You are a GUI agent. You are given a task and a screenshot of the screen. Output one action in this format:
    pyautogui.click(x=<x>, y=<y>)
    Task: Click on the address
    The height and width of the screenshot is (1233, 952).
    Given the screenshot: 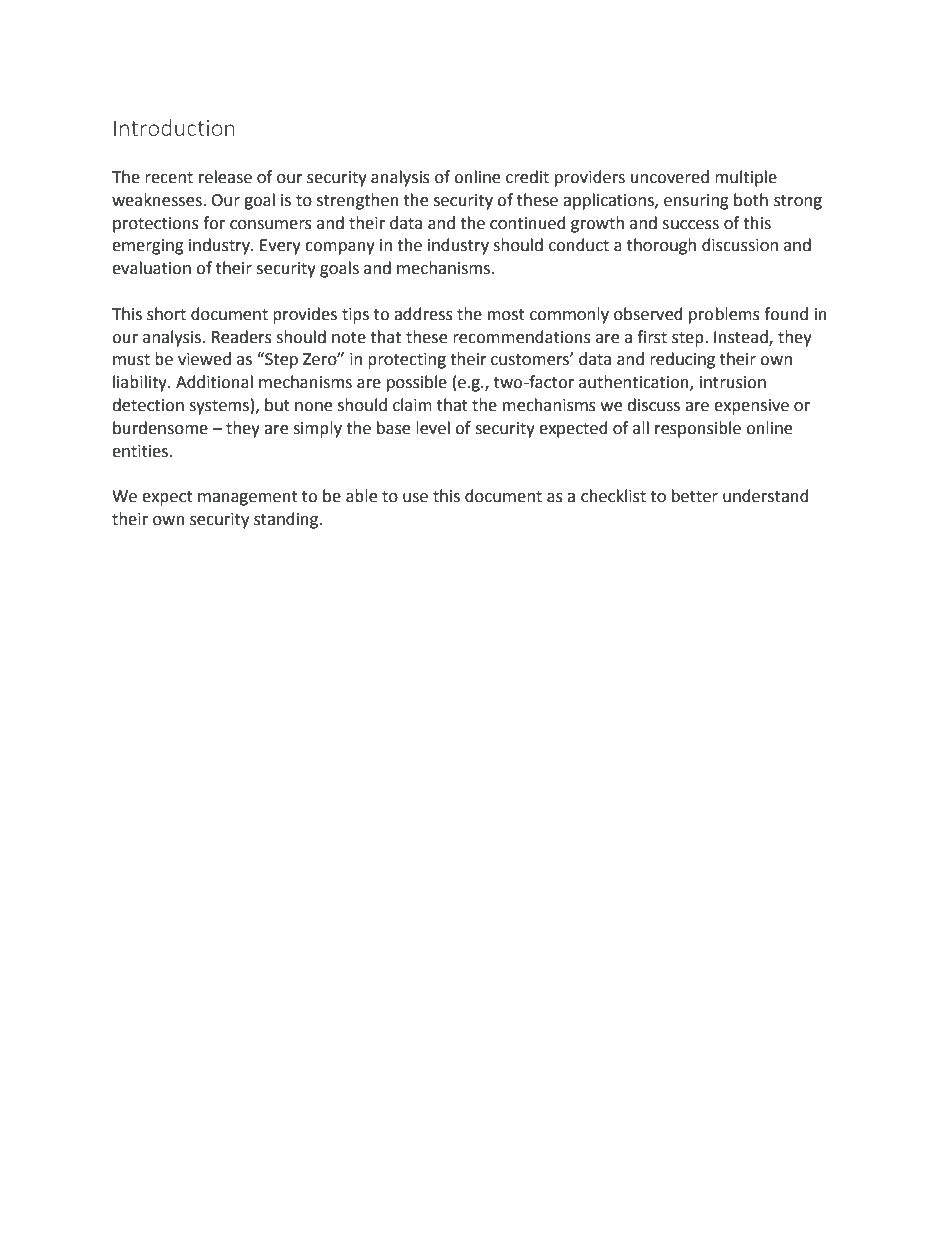 What is the action you would take?
    pyautogui.click(x=423, y=314)
